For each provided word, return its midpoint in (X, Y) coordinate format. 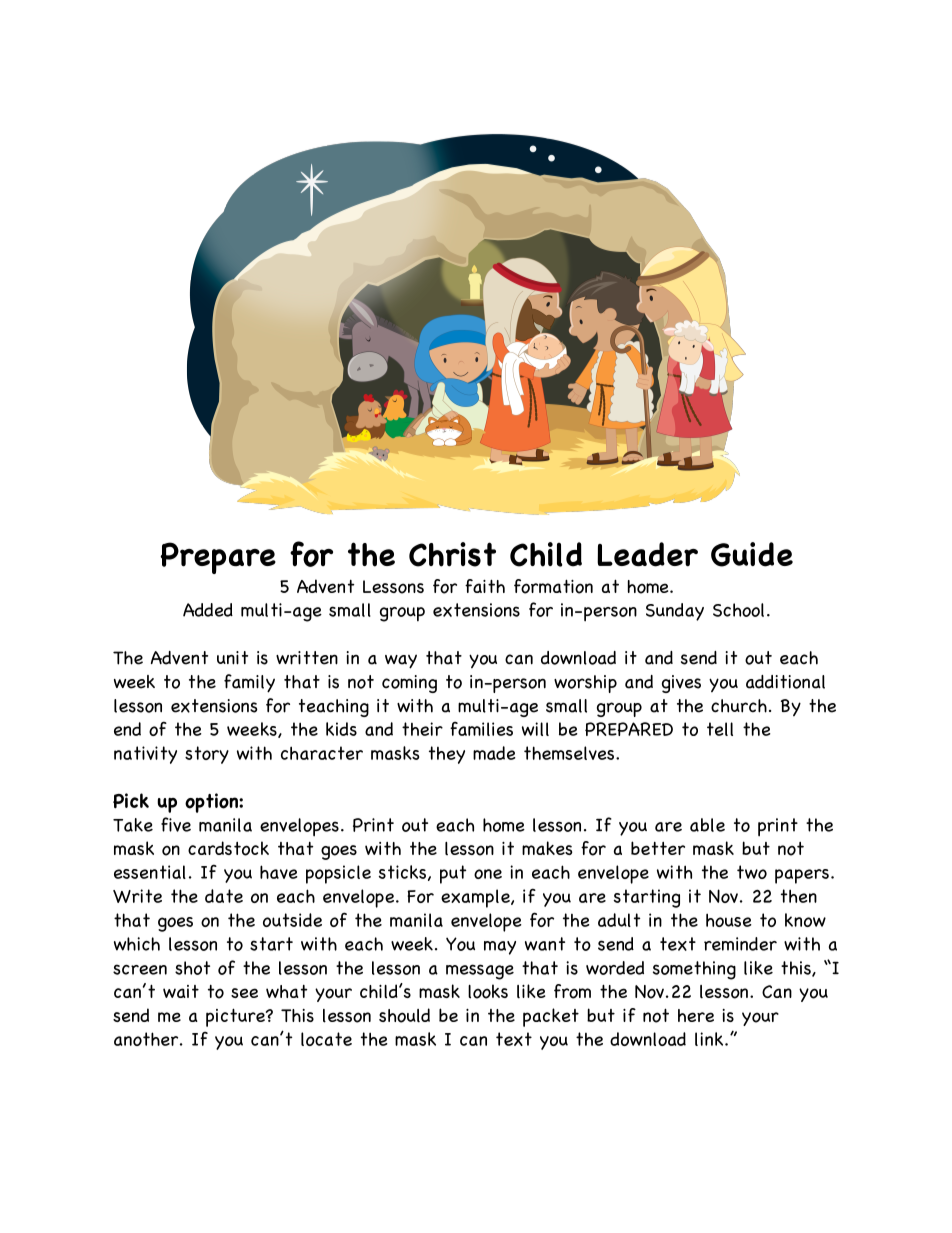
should (404, 1015)
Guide (752, 554)
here (696, 1015)
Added (208, 610)
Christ (452, 554)
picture (236, 1017)
